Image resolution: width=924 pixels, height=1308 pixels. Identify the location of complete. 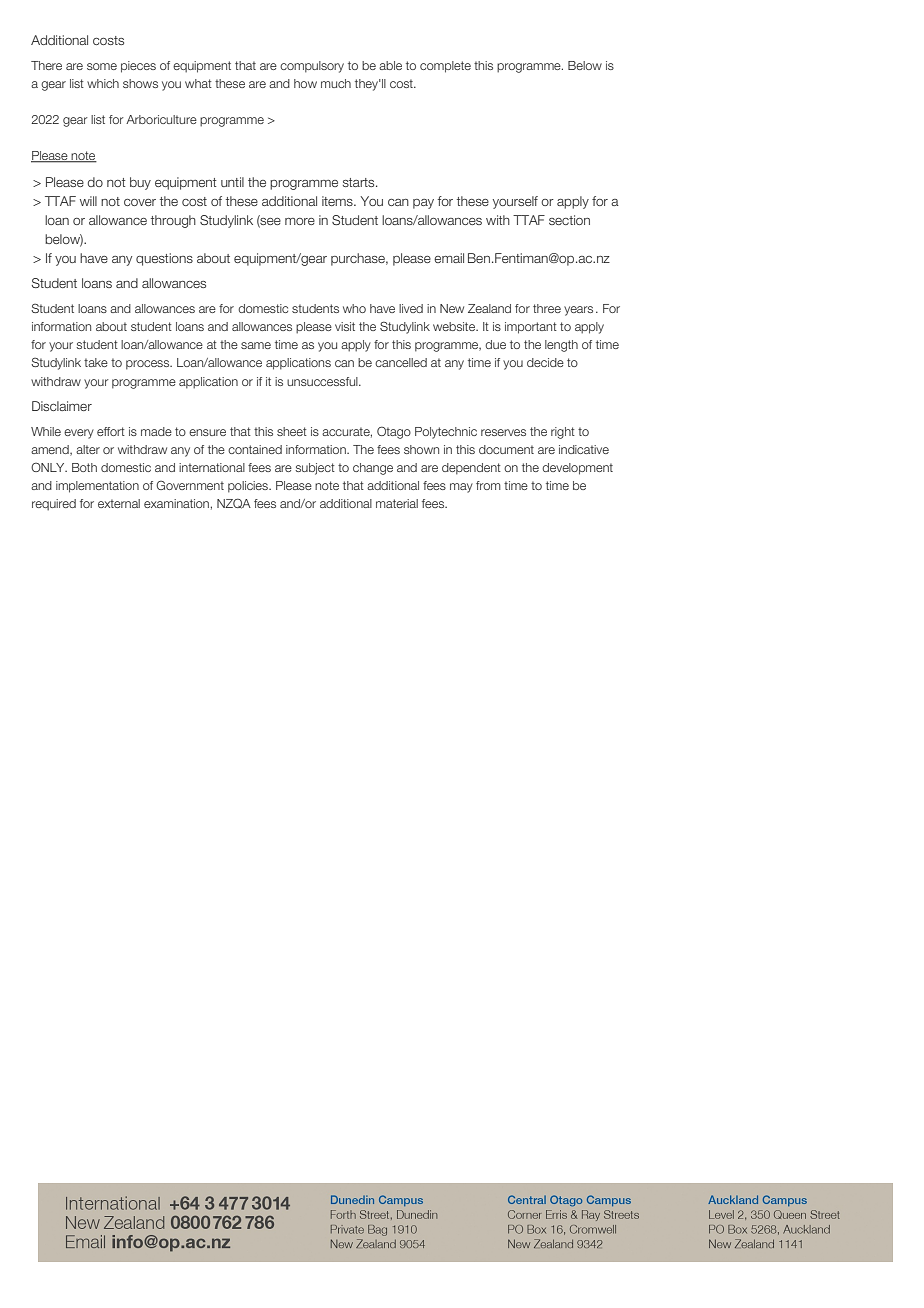
(445, 67).
